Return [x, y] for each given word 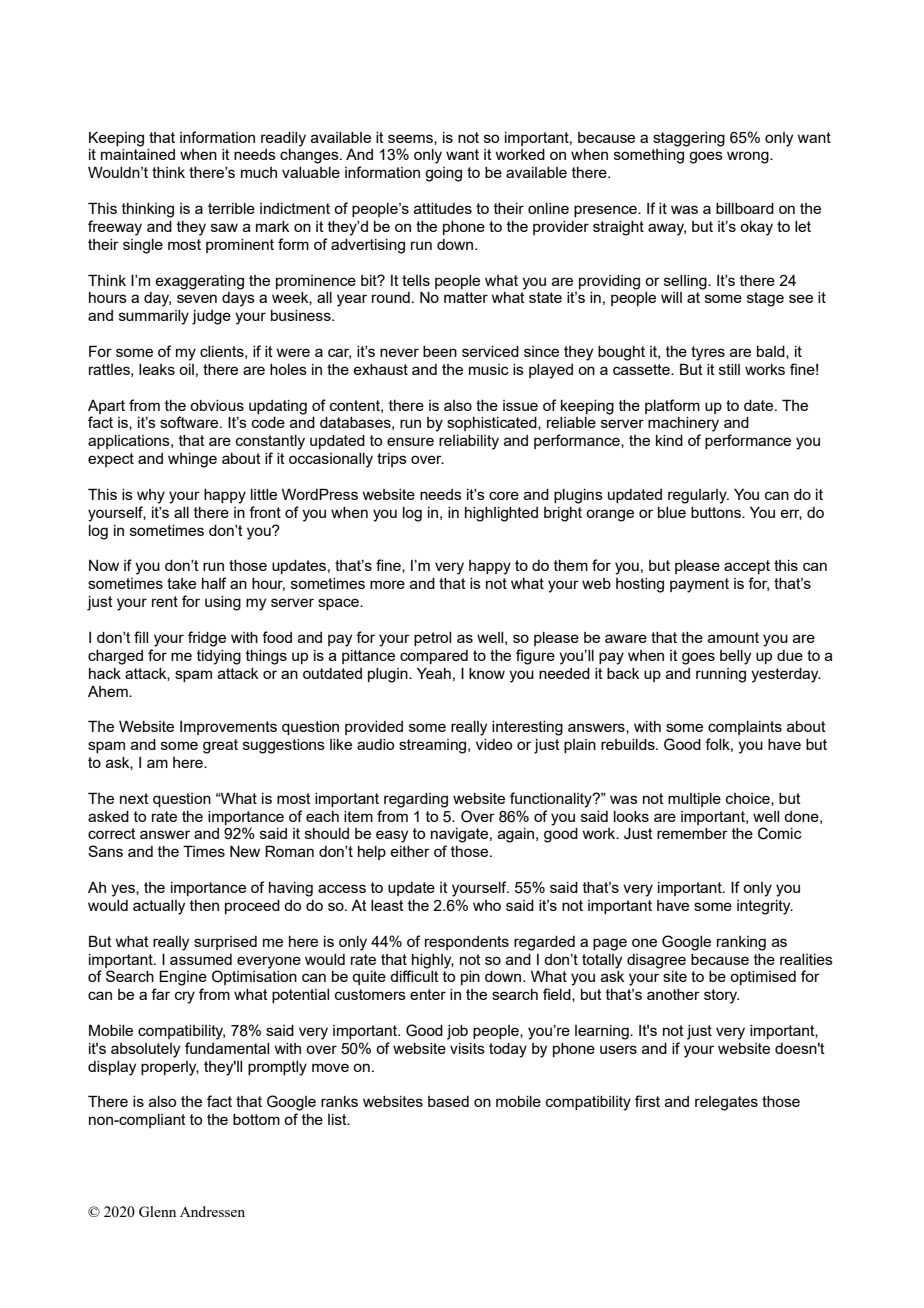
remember [692, 833]
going [443, 174]
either [410, 851]
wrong [749, 157]
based [448, 1101]
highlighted [501, 514]
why [151, 496]
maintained [138, 154]
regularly [698, 496]
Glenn [157, 1211]
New [245, 851]
